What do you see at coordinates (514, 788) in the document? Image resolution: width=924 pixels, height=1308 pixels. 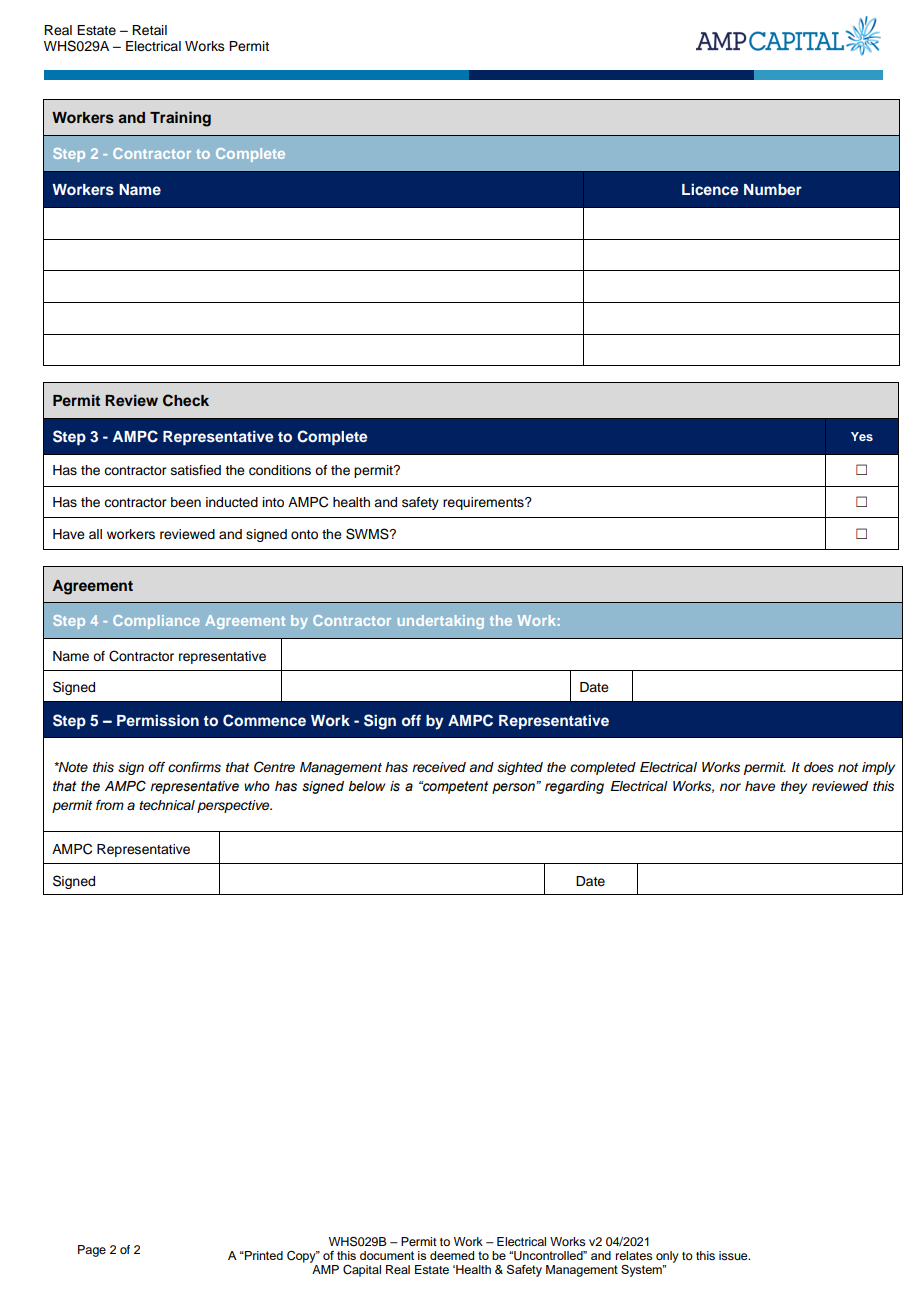 I see `person` at bounding box center [514, 788].
